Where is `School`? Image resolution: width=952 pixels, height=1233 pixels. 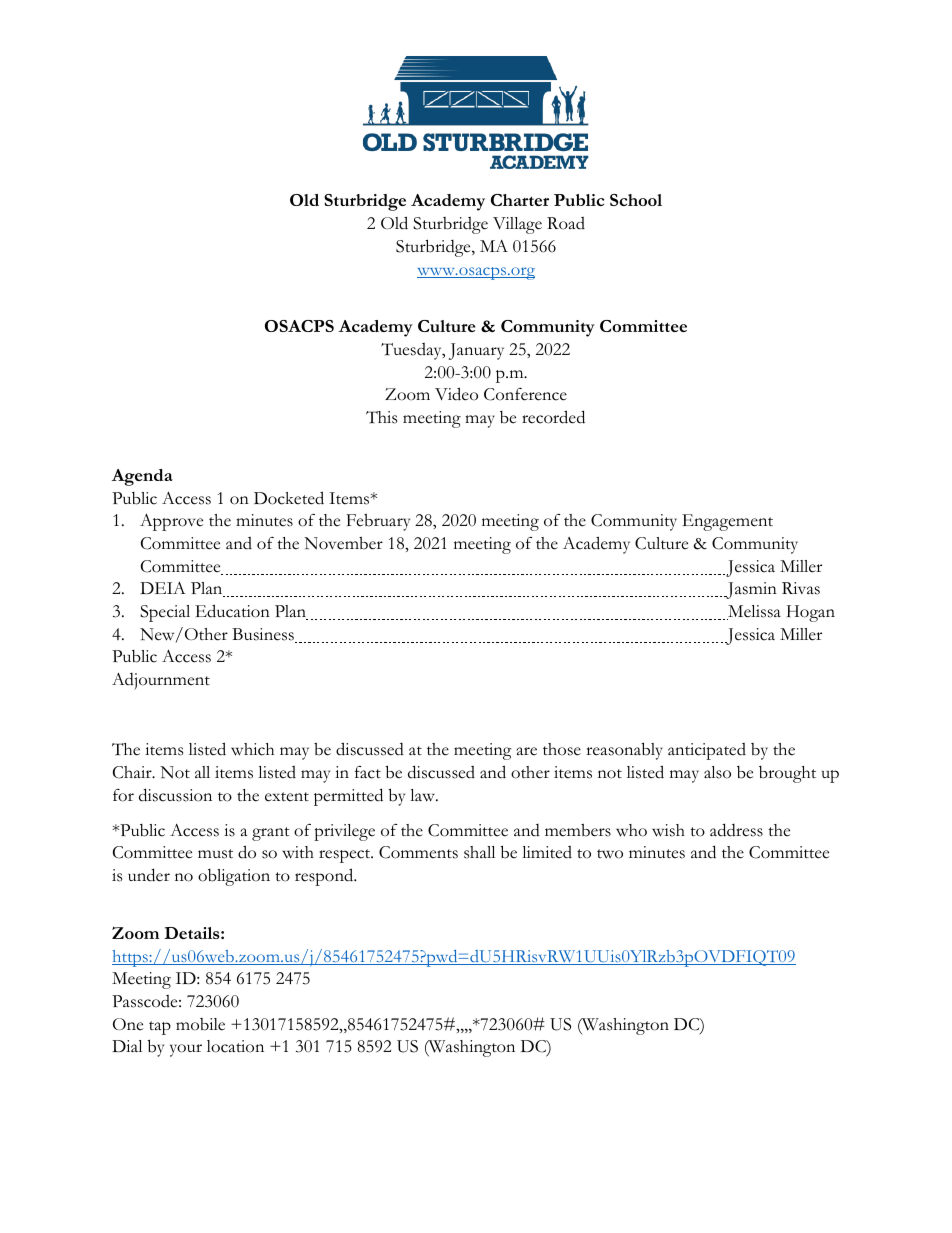
School is located at coordinates (636, 200).
